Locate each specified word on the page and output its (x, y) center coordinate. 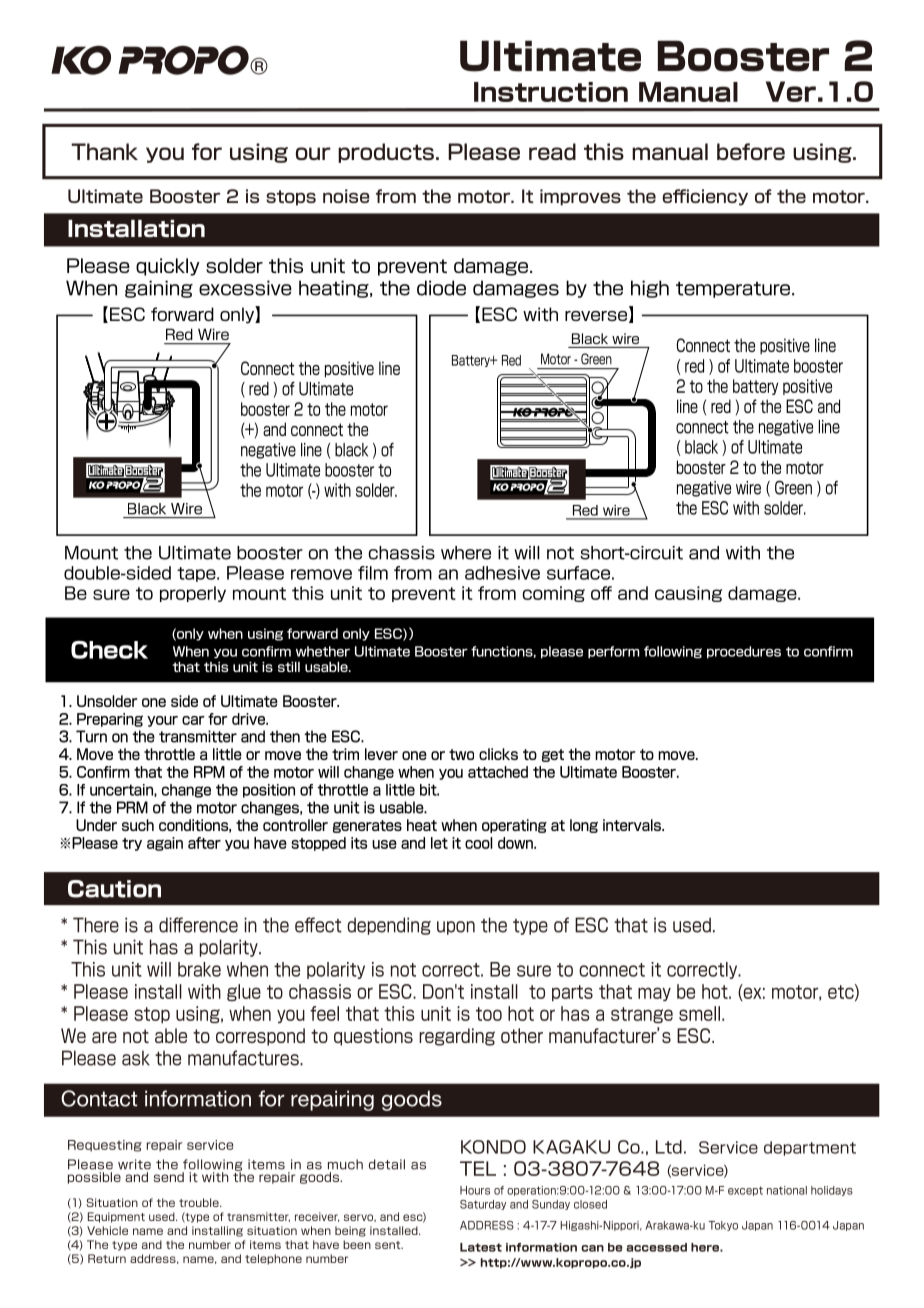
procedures (744, 652)
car (193, 720)
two (461, 754)
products (386, 153)
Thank (104, 151)
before (751, 151)
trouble (200, 1202)
